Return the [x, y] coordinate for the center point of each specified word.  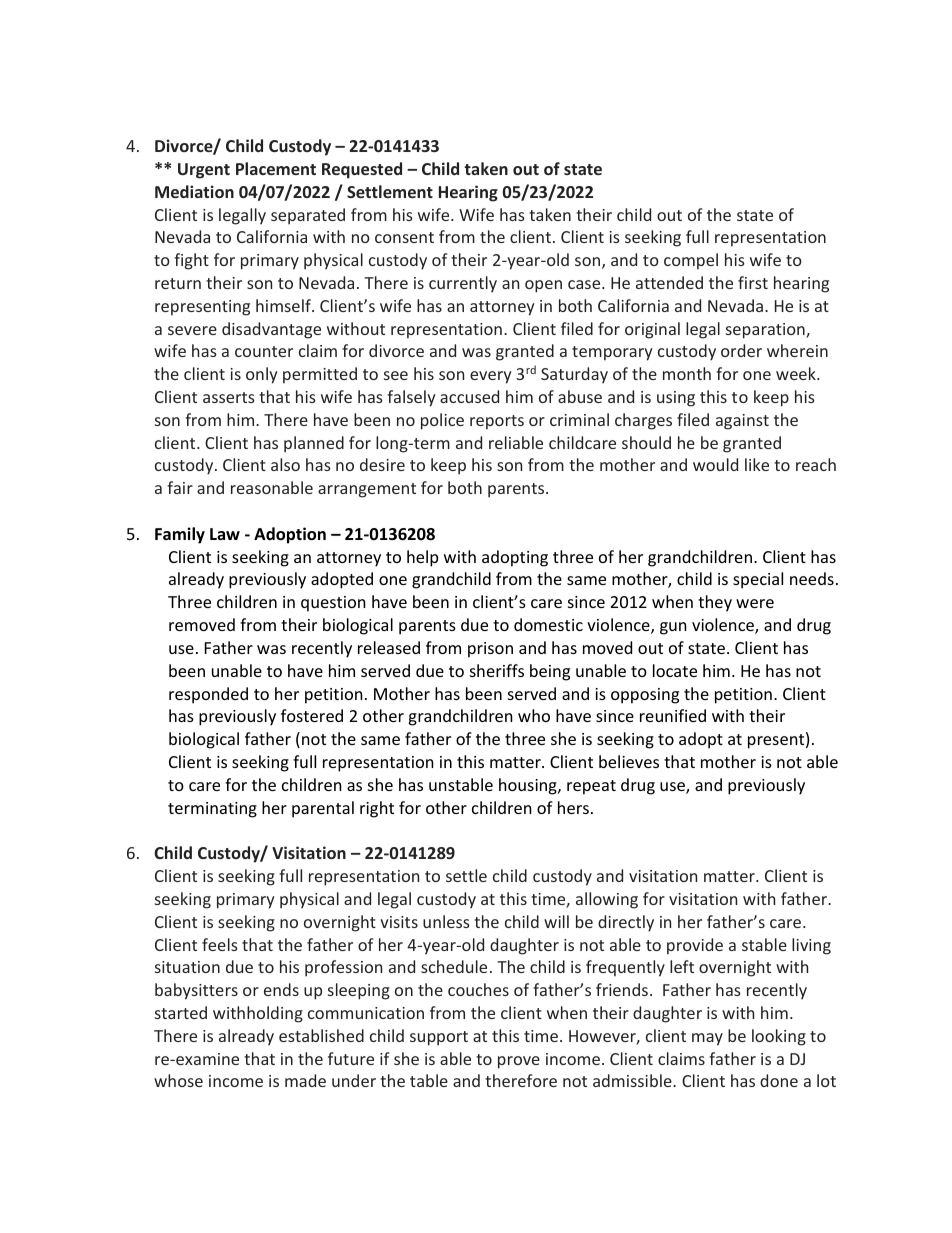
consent [404, 237]
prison [490, 650]
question [333, 604]
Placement [276, 168]
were [755, 603]
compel [691, 261]
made [305, 1080]
